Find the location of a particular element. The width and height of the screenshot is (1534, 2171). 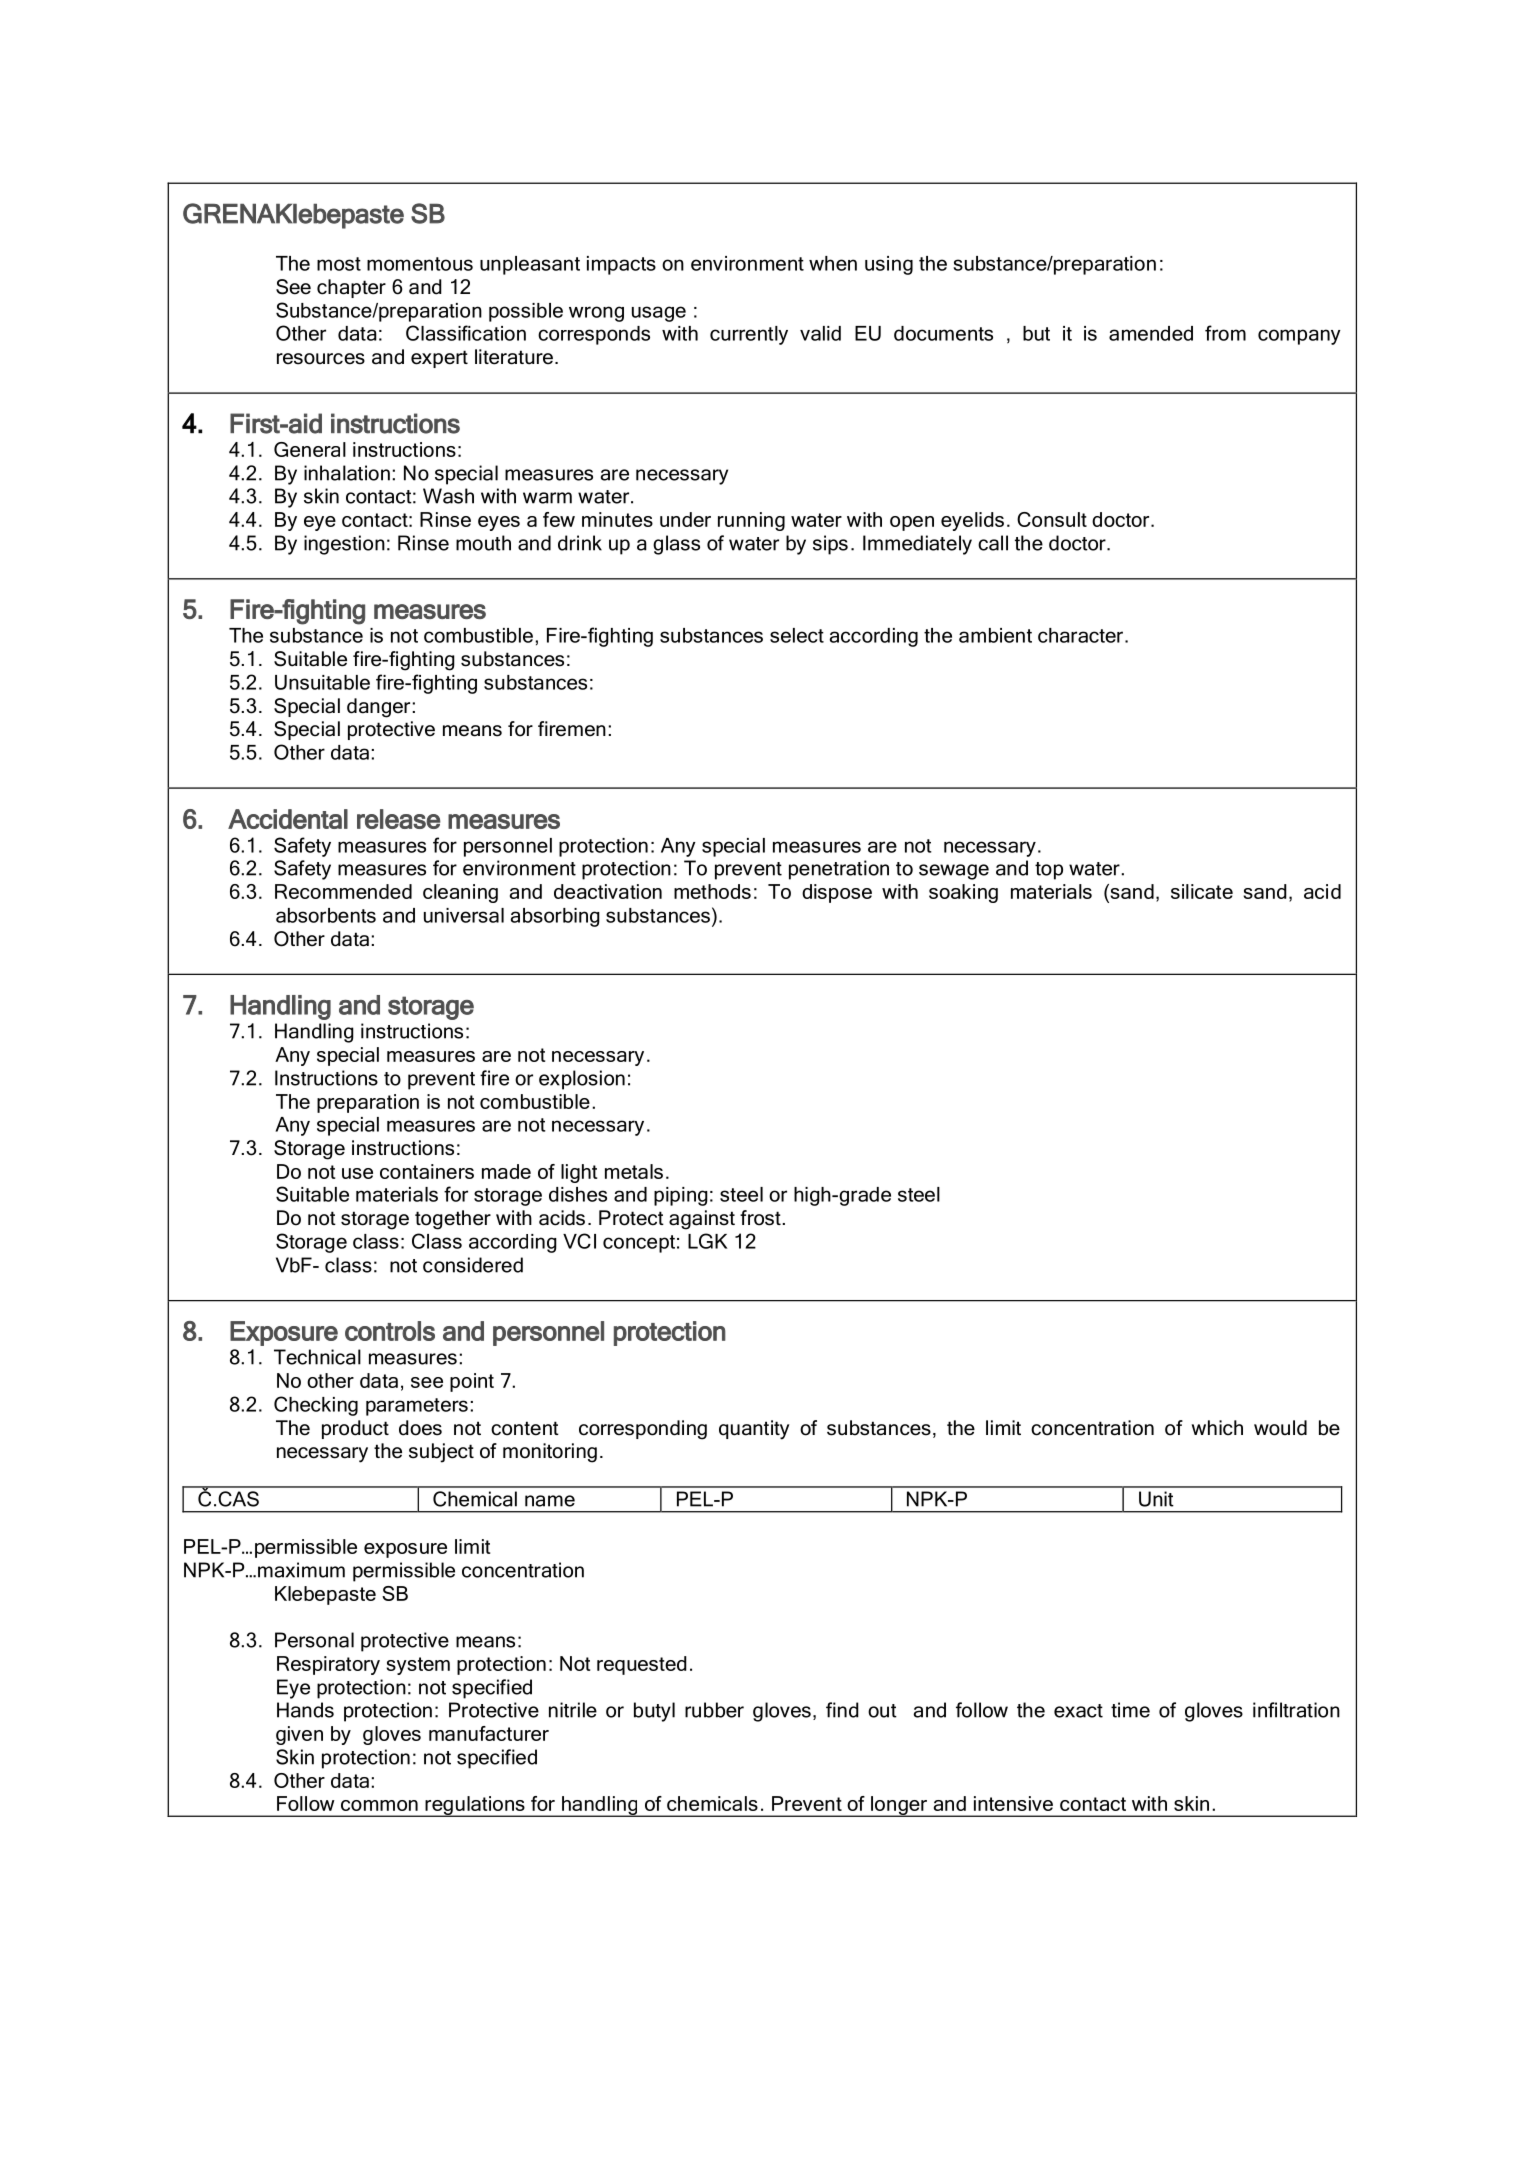

containers is located at coordinates (427, 1171).
